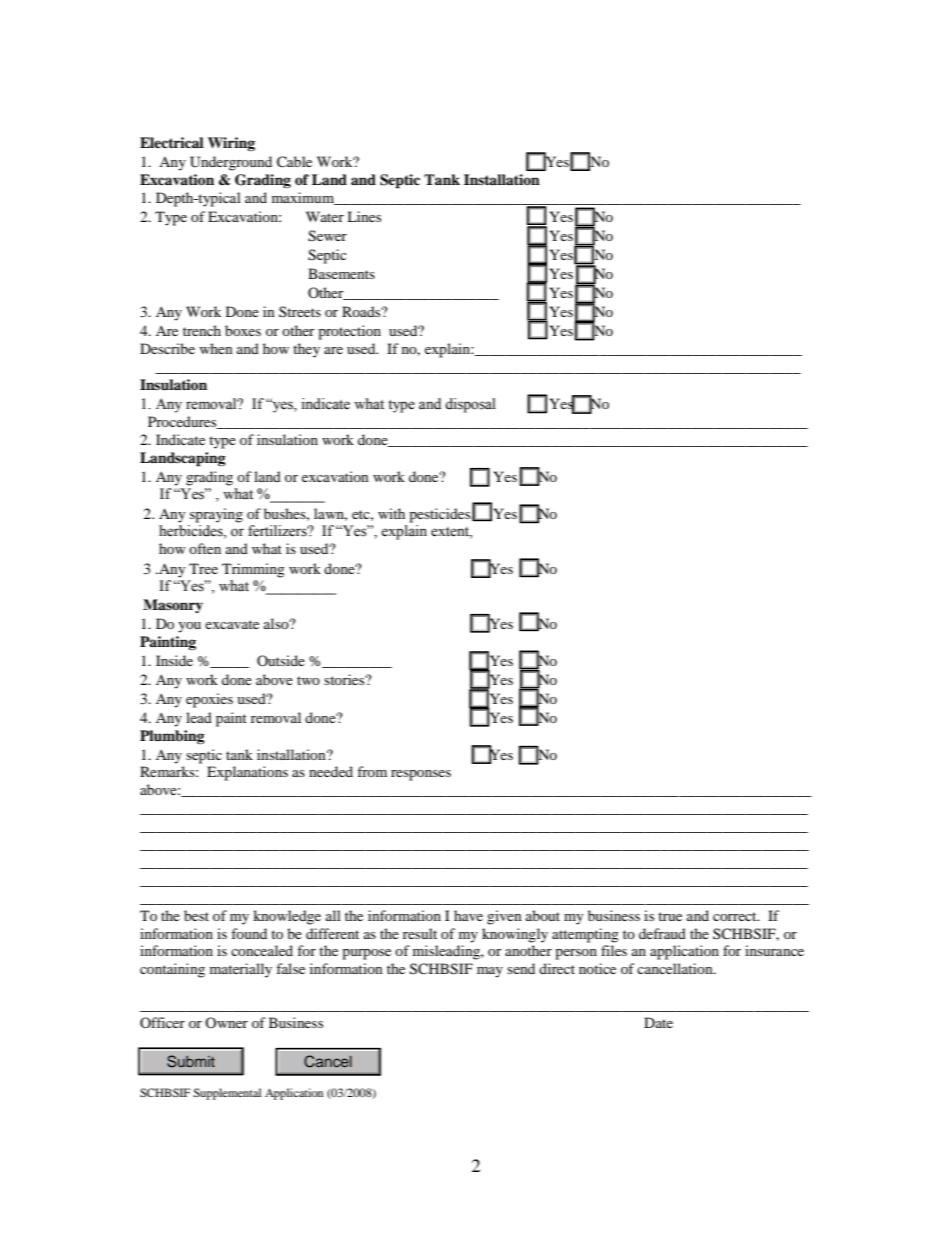  I want to click on Supplemental, so click(227, 1094).
